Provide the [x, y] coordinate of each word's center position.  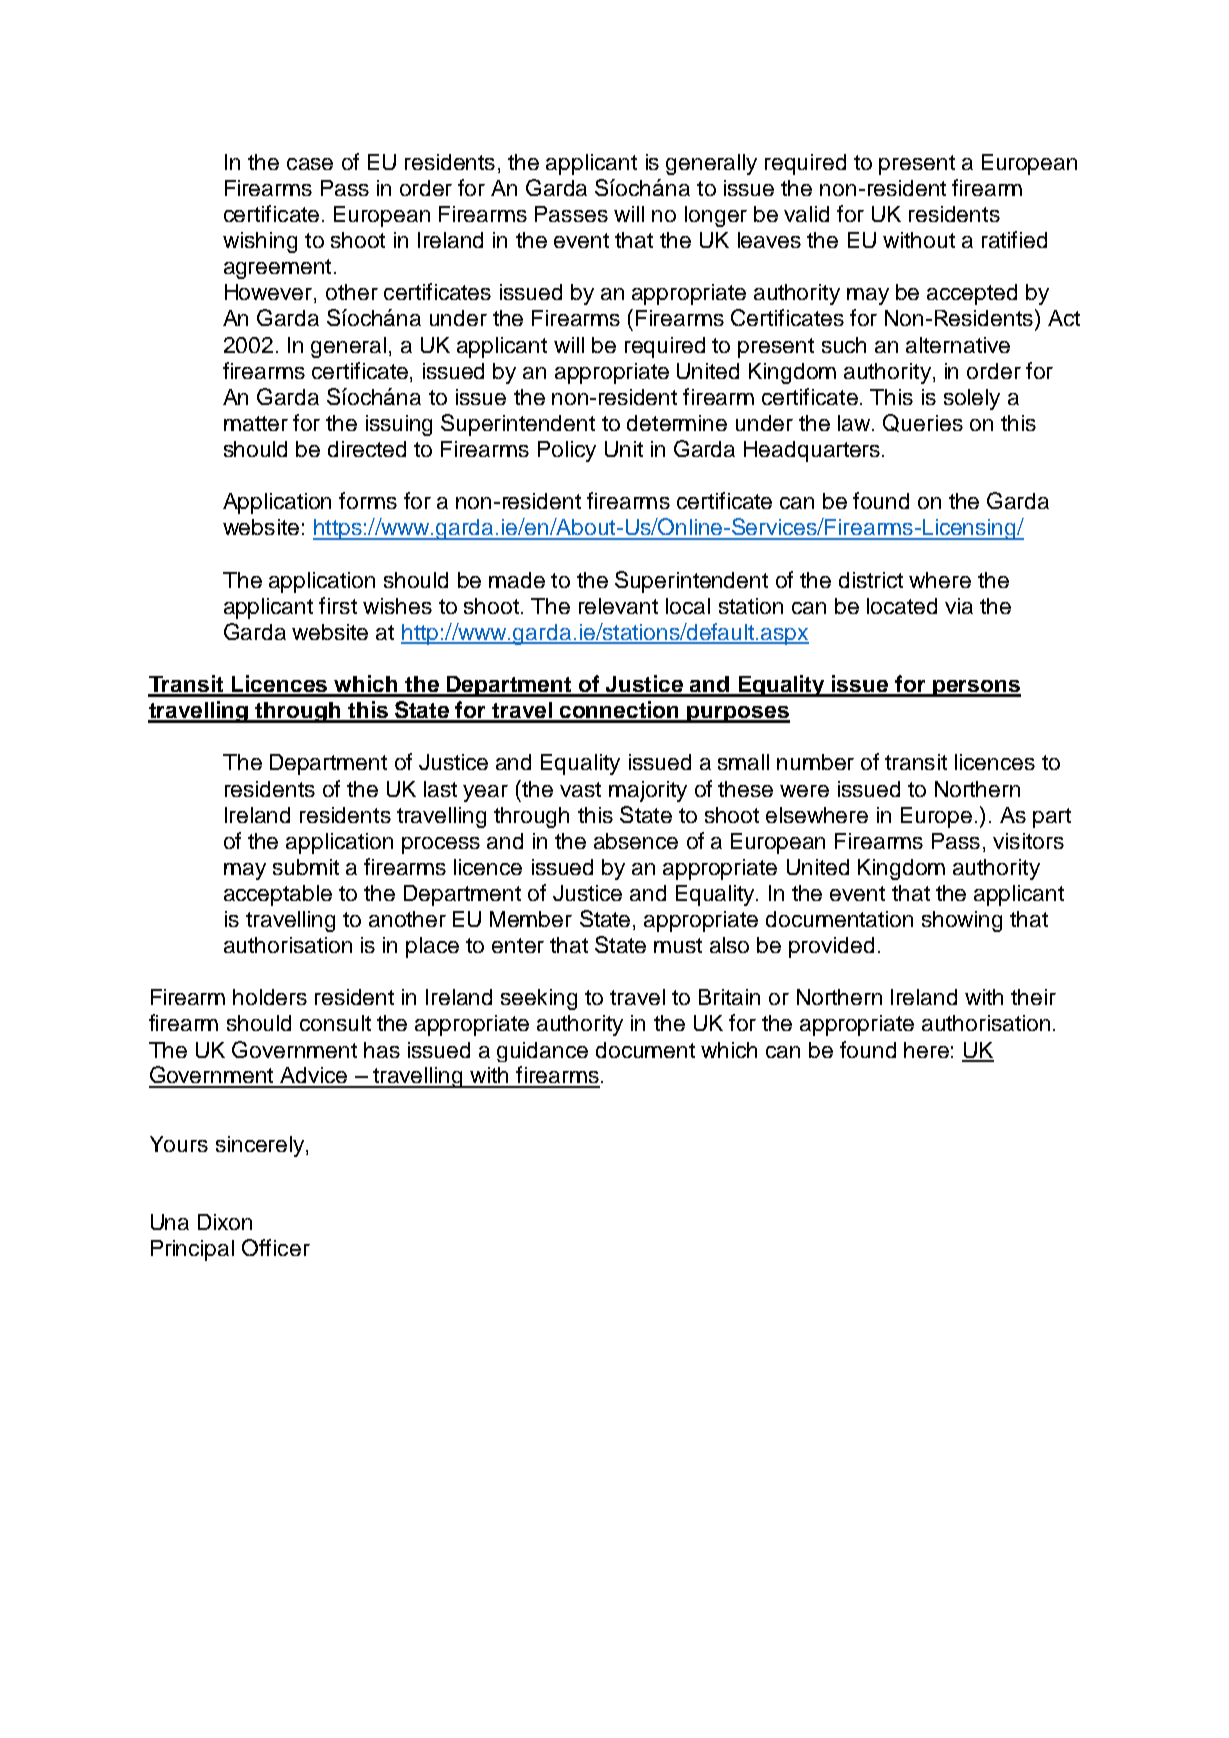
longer [716, 216]
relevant [618, 606]
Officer [276, 1247]
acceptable [278, 895]
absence [636, 841]
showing [962, 921]
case [310, 164]
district [871, 580]
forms [368, 500]
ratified [1014, 239]
